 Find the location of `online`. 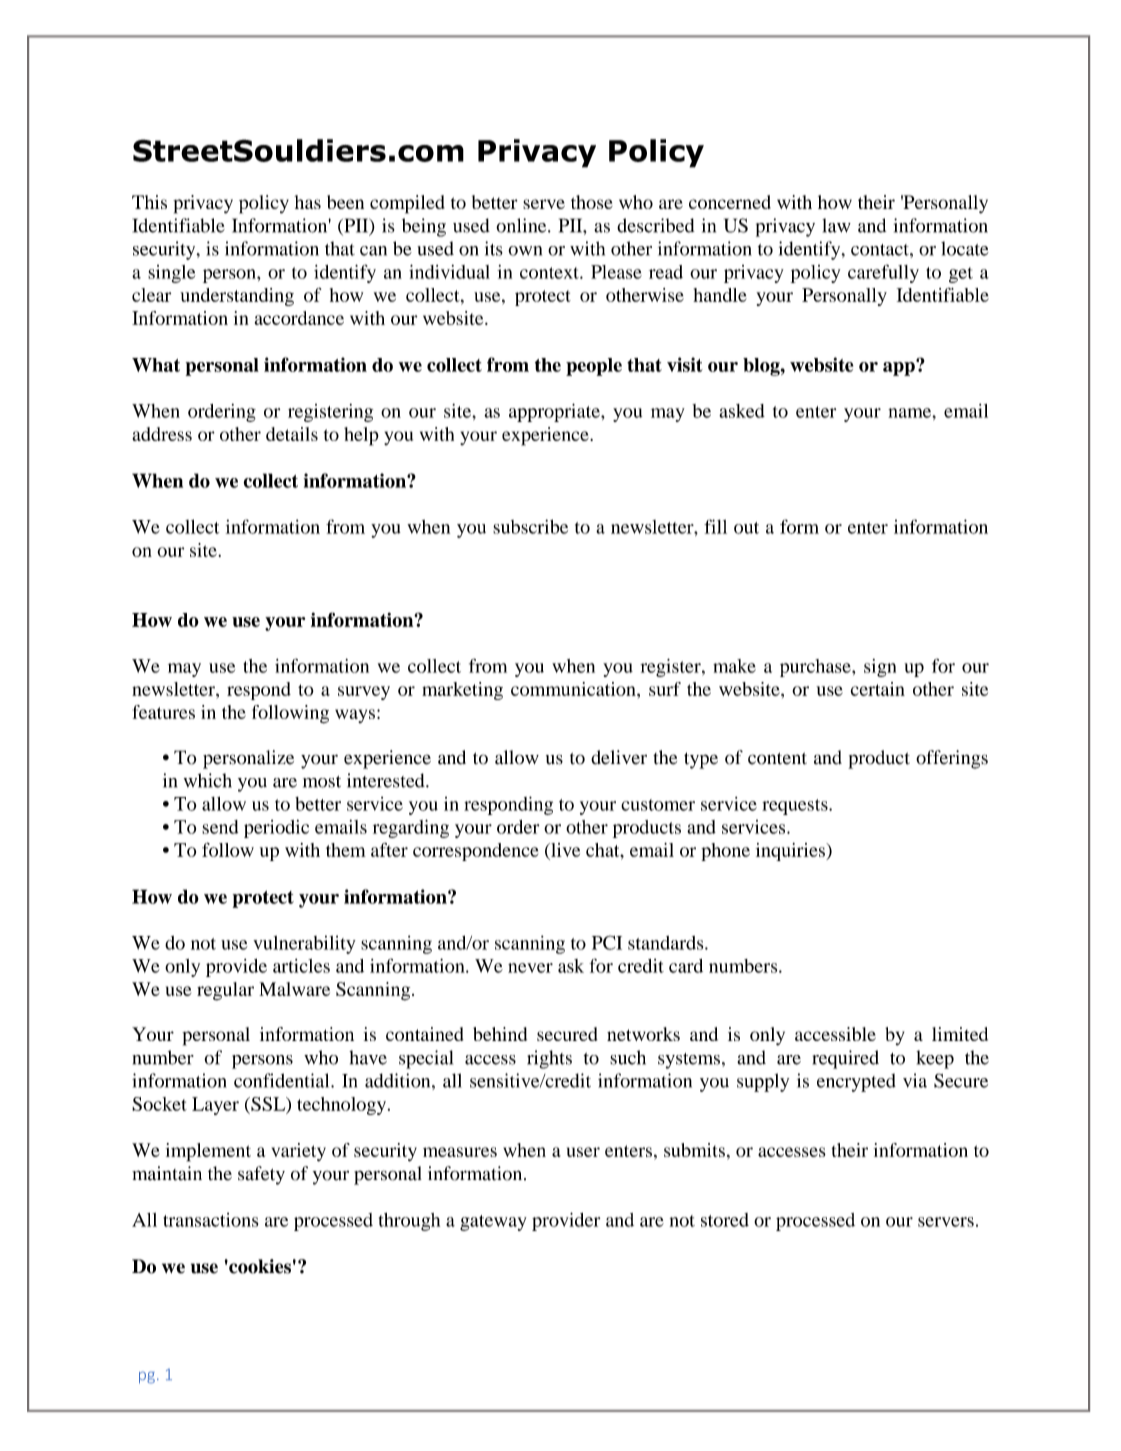

online is located at coordinates (522, 225).
